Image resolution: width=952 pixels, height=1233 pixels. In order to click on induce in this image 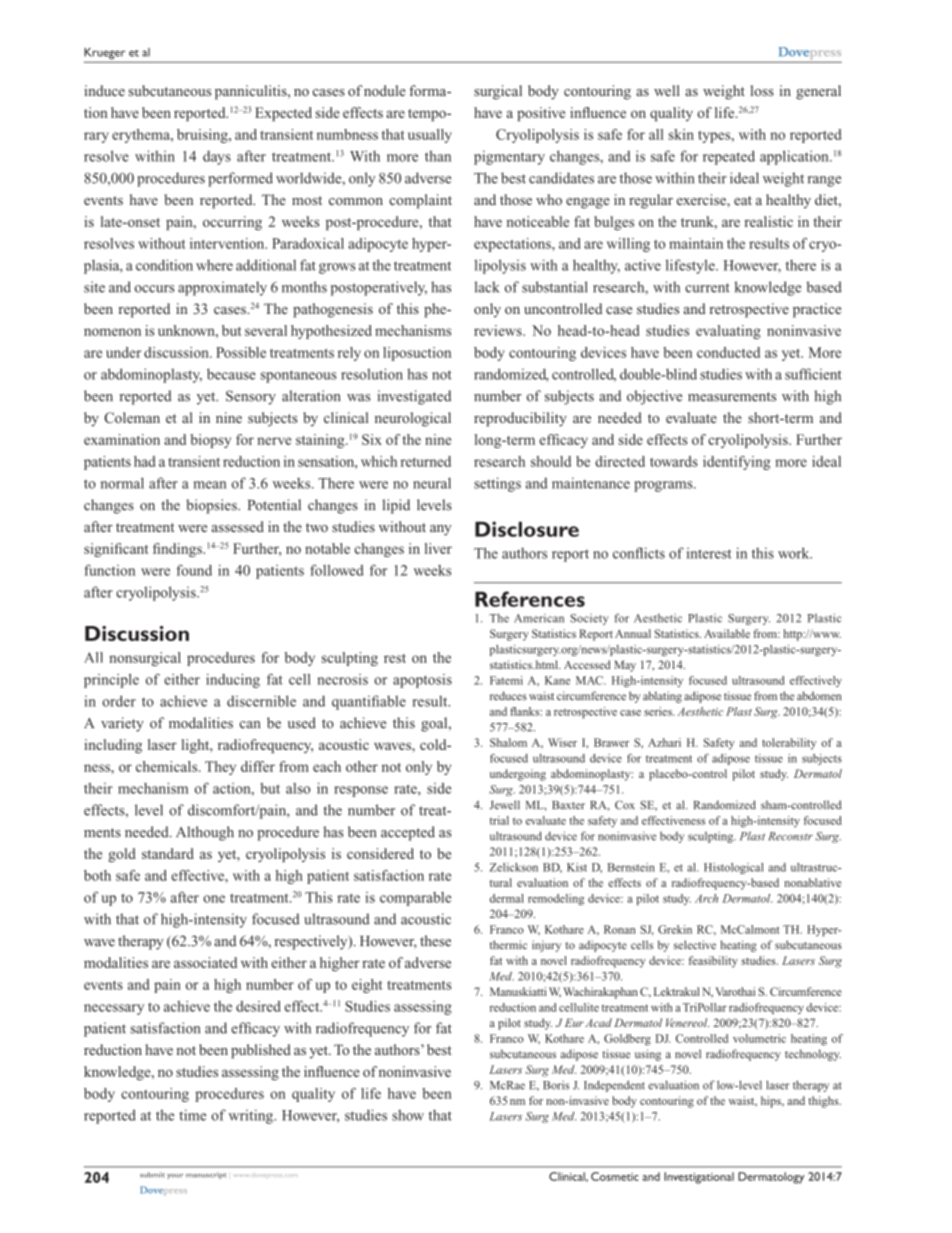, I will do `click(104, 90)`.
